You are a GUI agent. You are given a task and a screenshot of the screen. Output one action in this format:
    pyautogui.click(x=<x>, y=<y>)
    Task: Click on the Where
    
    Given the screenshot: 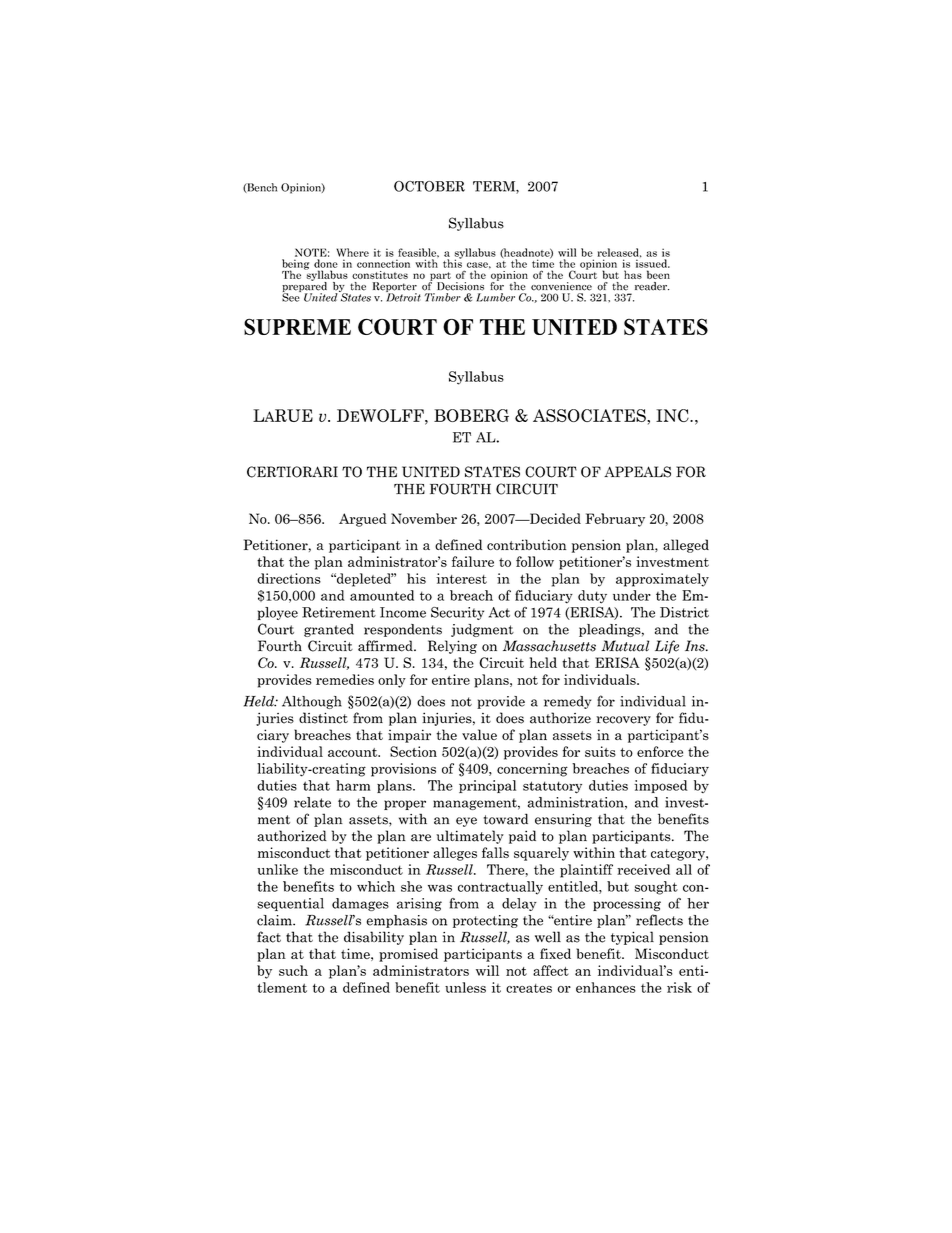 What is the action you would take?
    pyautogui.click(x=353, y=252)
